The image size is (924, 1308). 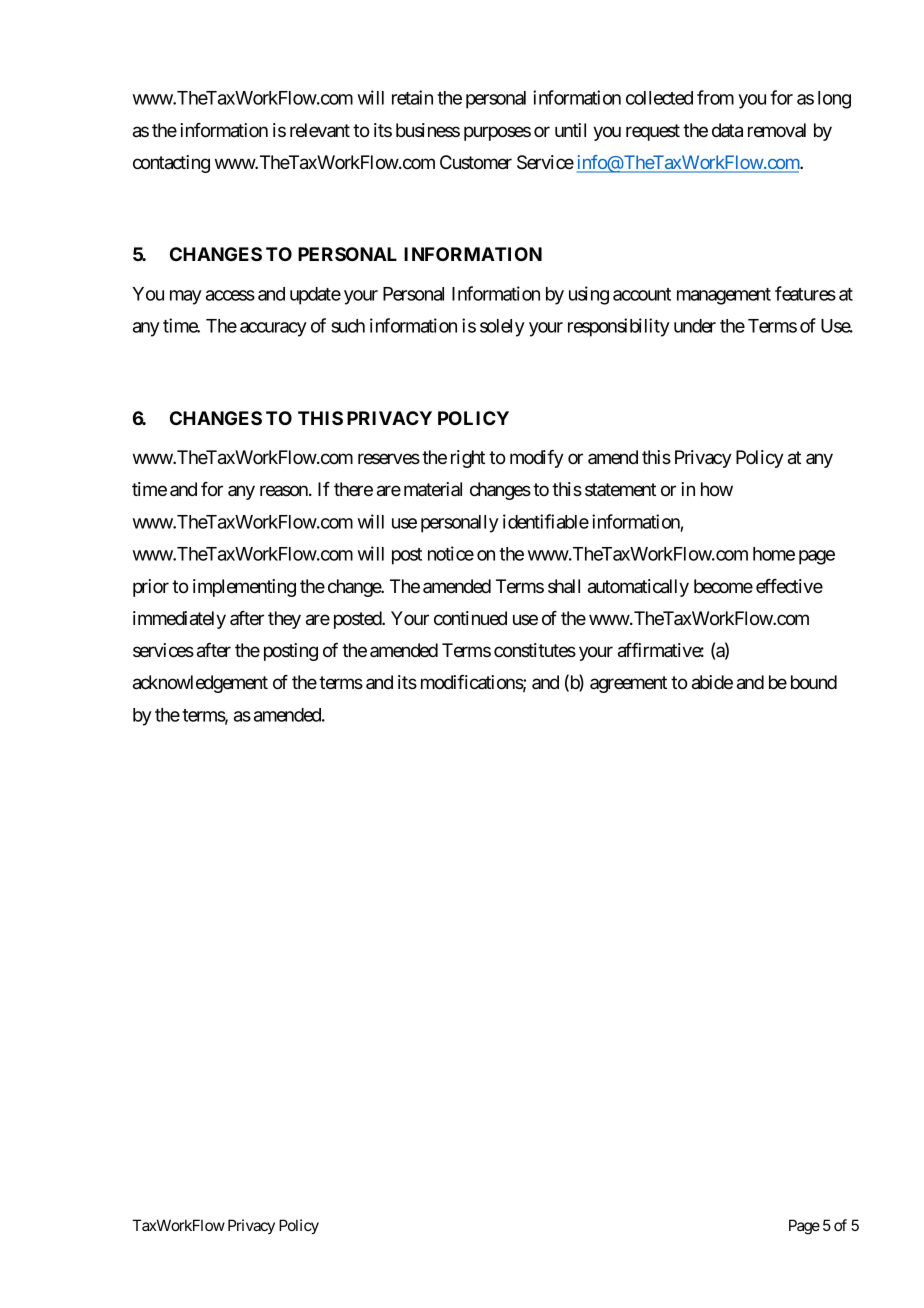 I want to click on removal, so click(x=777, y=130).
